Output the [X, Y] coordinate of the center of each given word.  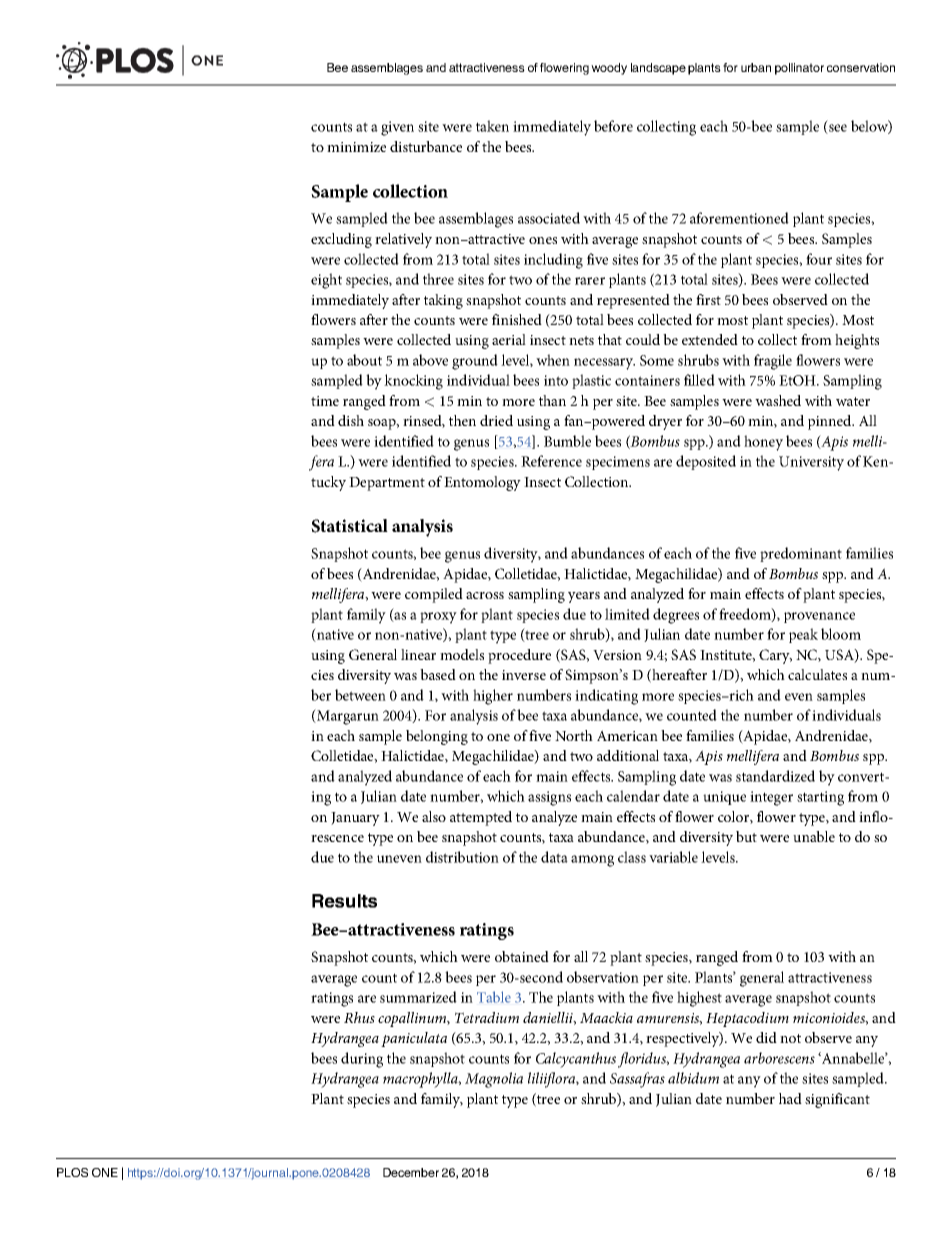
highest [699, 999]
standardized [775, 776]
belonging [437, 737]
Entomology [482, 483]
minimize [356, 147]
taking [443, 301]
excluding [341, 240]
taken [492, 126]
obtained [522, 956]
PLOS [72, 1172]
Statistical [349, 526]
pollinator [799, 69]
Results [344, 901]
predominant [801, 554]
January [355, 819]
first [708, 299]
